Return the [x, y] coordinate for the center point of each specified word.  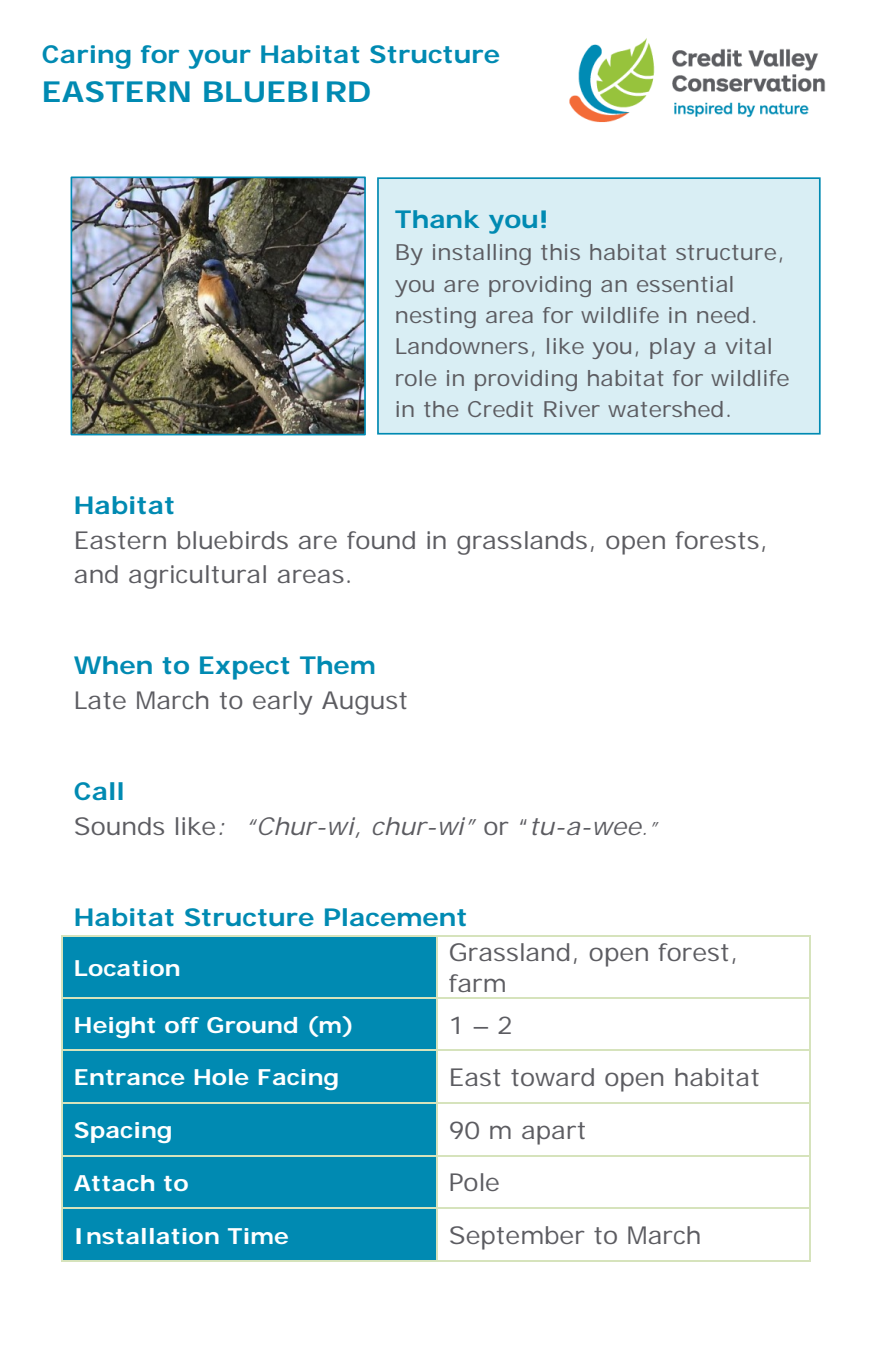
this [560, 252]
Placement [395, 917]
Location [127, 968]
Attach [114, 1183]
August [364, 703]
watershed [665, 409]
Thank [437, 219]
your [220, 59]
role [416, 378]
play [672, 348]
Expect [244, 668]
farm [477, 983]
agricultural [197, 577]
